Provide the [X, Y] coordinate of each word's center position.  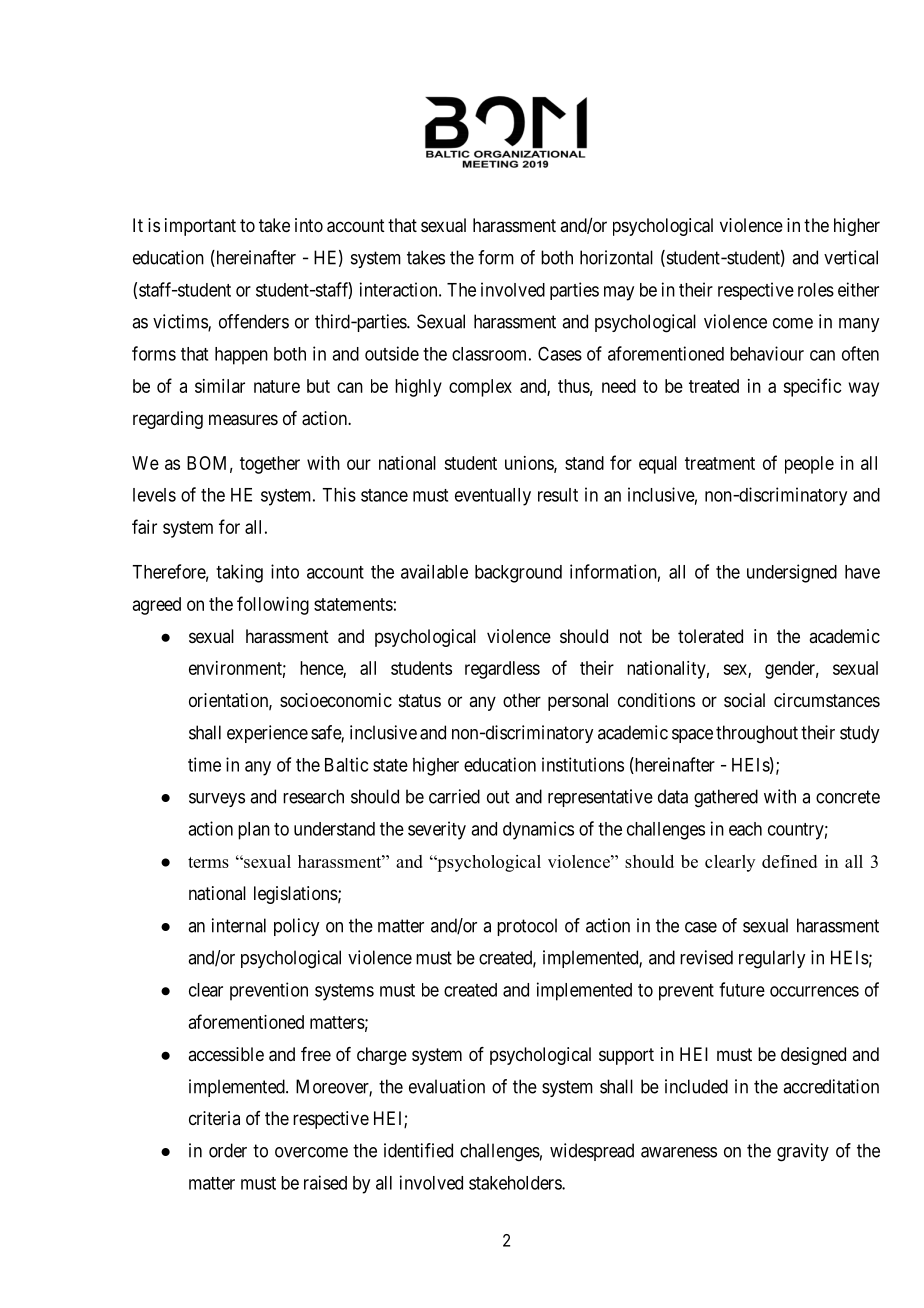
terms [208, 862]
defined [789, 861]
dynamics [538, 830]
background [518, 574]
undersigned [792, 573]
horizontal [616, 257]
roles [816, 290]
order [228, 1150]
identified [418, 1150]
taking [239, 573]
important [200, 227]
